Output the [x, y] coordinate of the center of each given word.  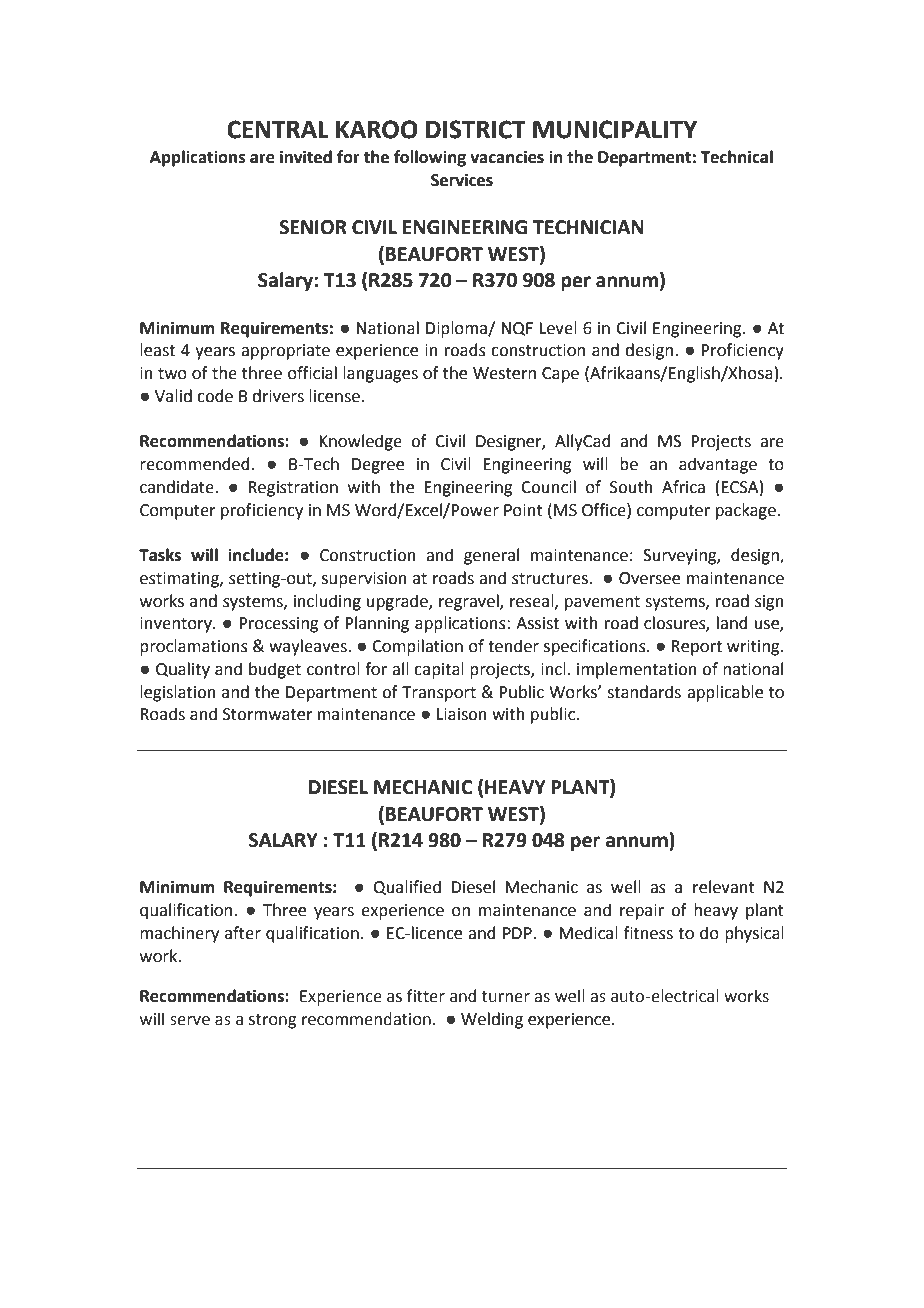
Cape [560, 375]
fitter [426, 996]
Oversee [649, 578]
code [215, 396]
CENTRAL [278, 129]
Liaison [462, 714]
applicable [725, 693]
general [491, 556]
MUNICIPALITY [615, 129]
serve [190, 1021]
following [430, 158]
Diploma [457, 329]
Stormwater [268, 714]
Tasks [160, 555]
